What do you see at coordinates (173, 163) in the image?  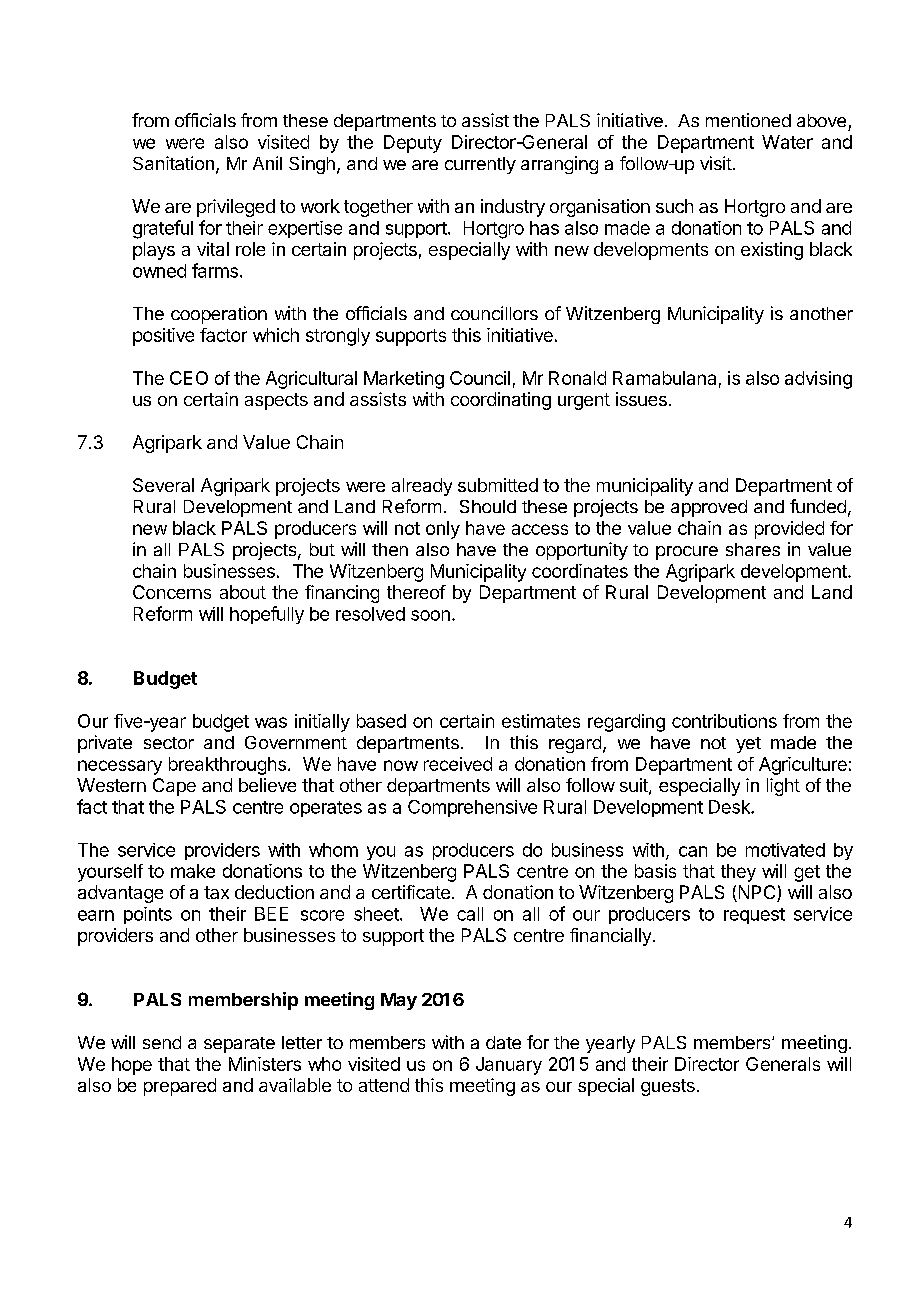 I see `Sanitation` at bounding box center [173, 163].
